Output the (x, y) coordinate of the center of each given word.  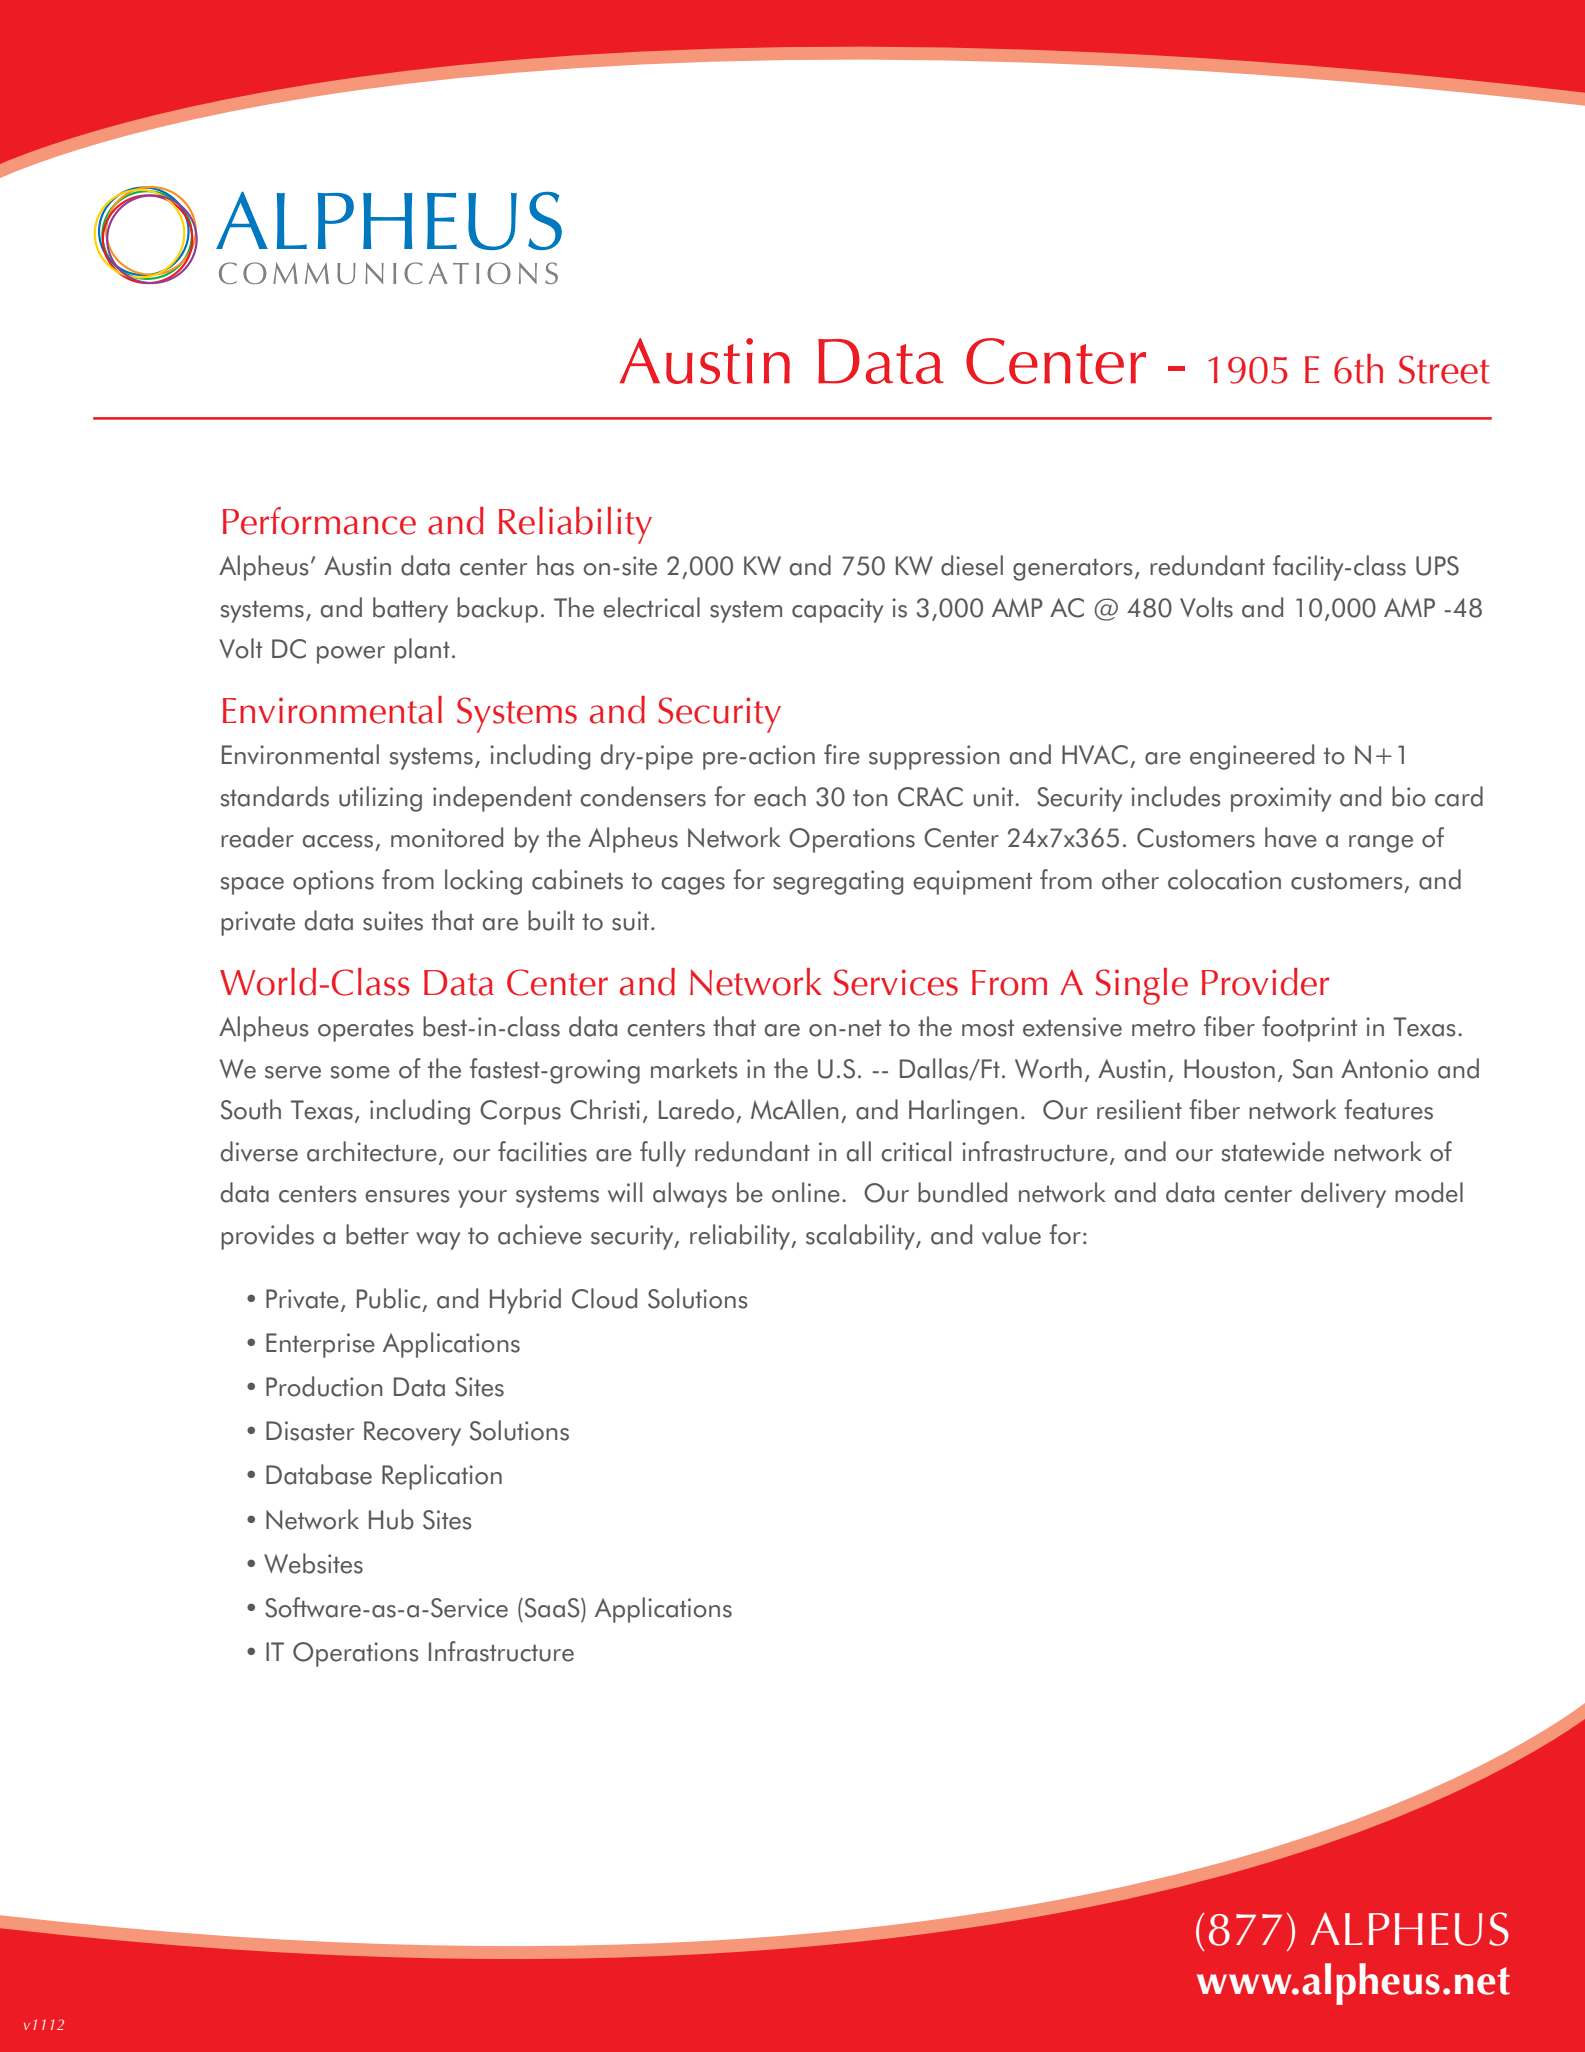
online (806, 1192)
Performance (319, 521)
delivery (1343, 1195)
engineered (1252, 757)
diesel (972, 565)
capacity (837, 610)
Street (1444, 369)
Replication (442, 1477)
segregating (838, 882)
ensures (407, 1196)
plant (422, 651)
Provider (1265, 982)
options (333, 882)
